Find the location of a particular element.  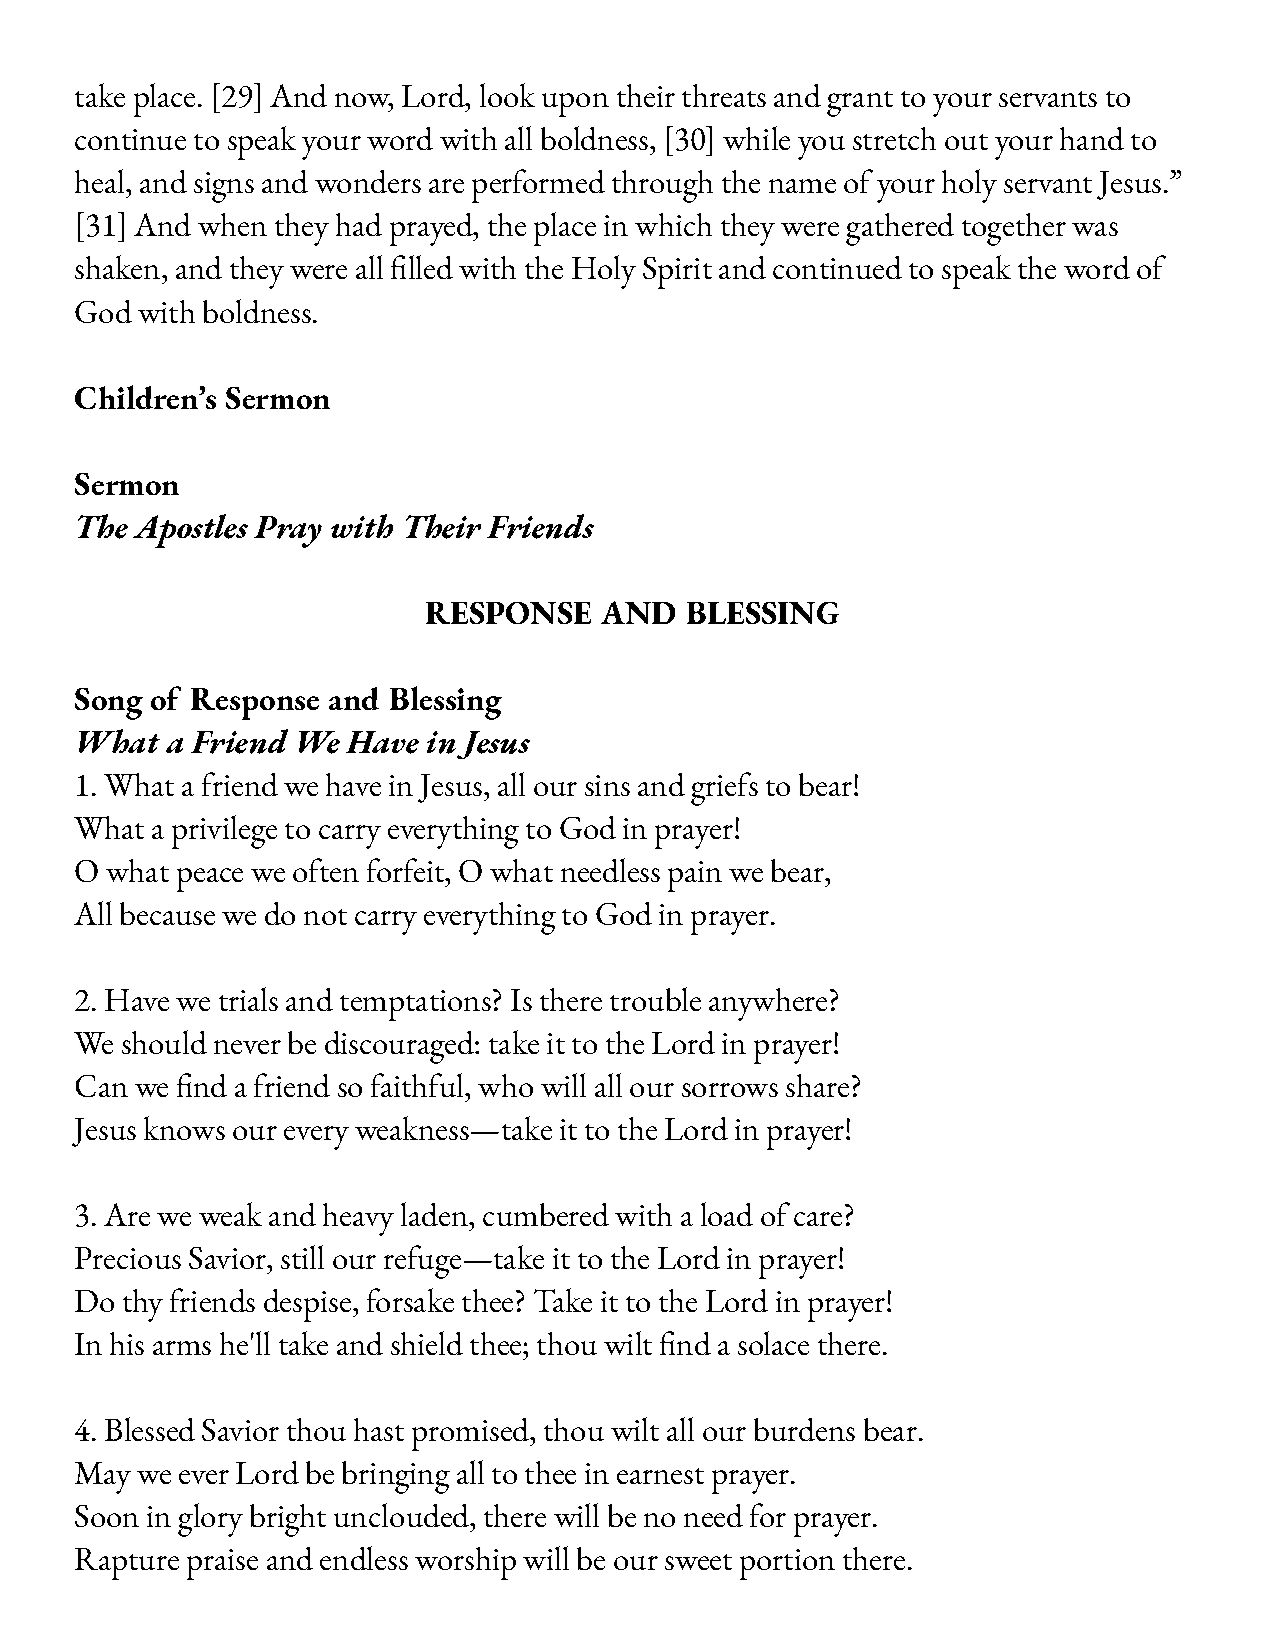

Apostles is located at coordinates (190, 531).
